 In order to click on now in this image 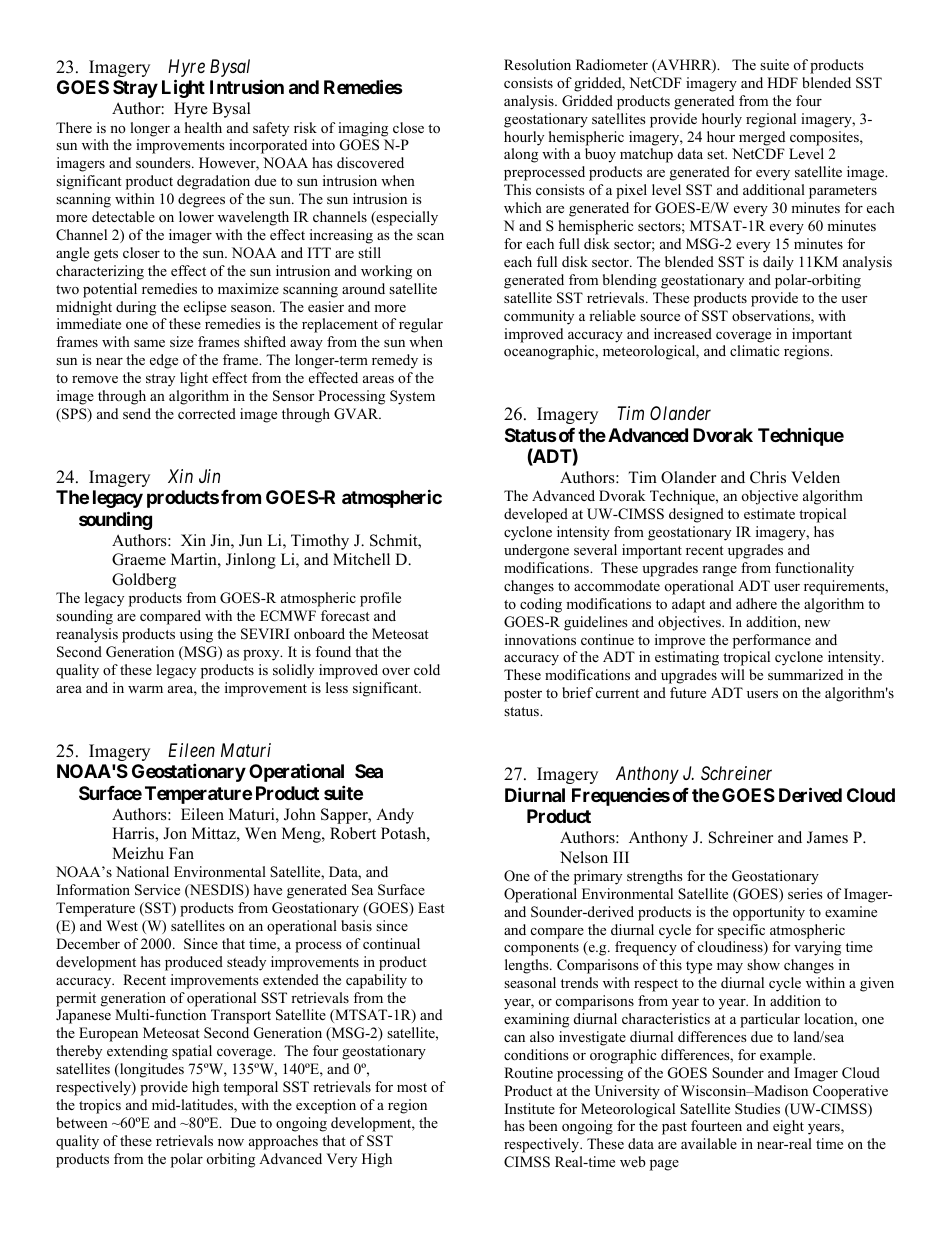, I will do `click(231, 1142)`.
